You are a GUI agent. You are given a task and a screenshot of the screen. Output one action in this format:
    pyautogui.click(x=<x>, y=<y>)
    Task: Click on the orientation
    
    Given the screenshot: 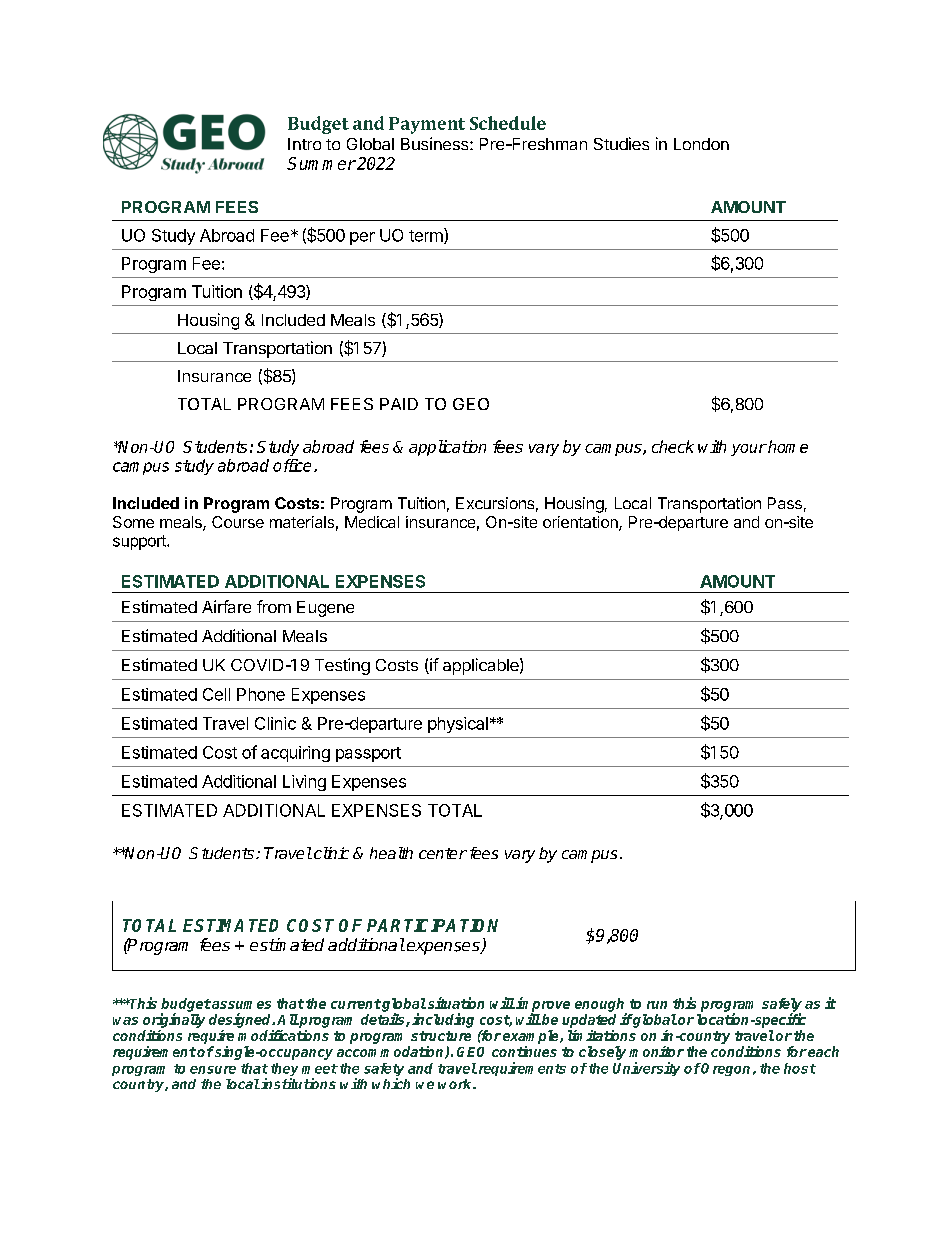 What is the action you would take?
    pyautogui.click(x=581, y=523)
